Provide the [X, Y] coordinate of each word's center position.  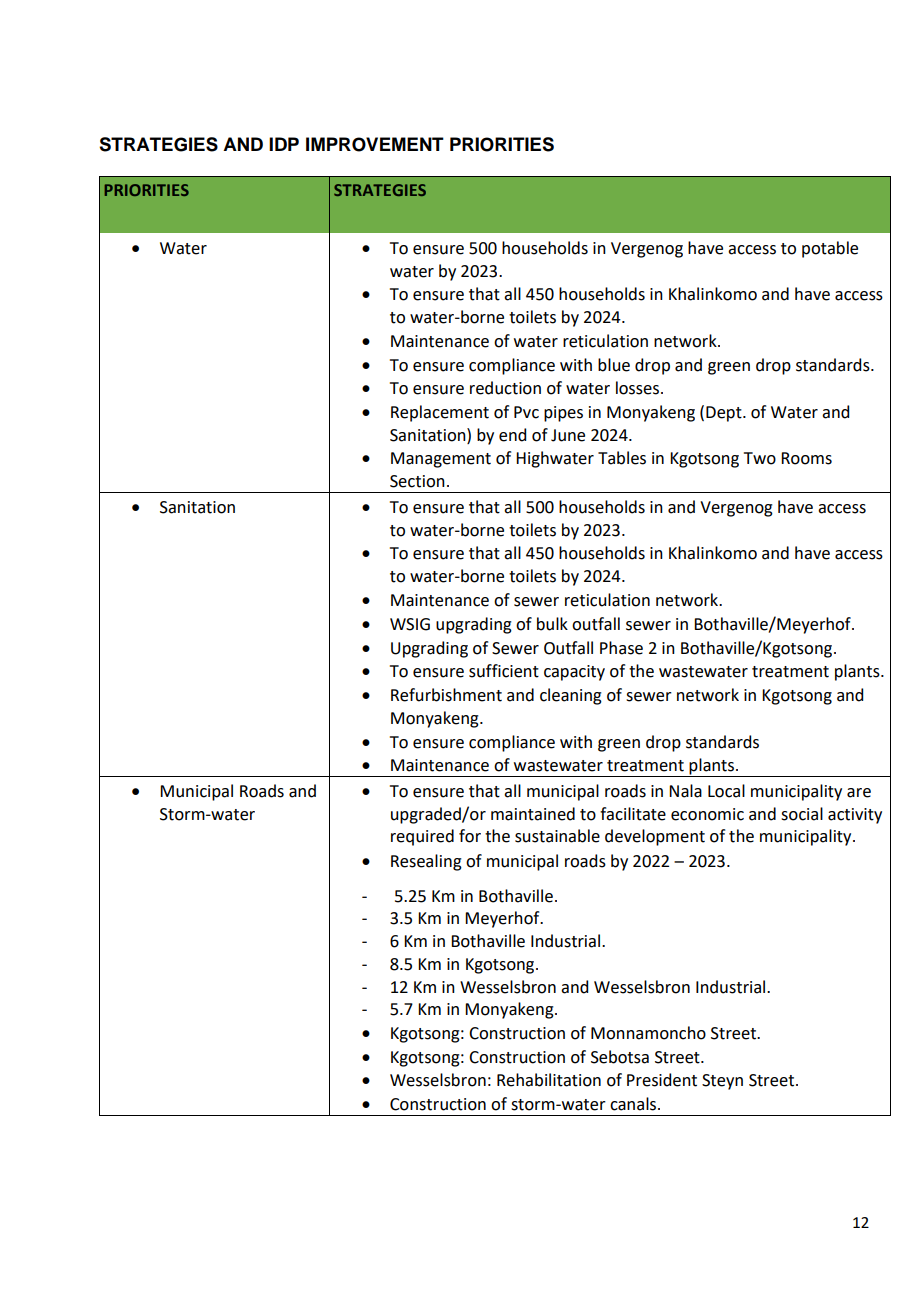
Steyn [722, 1082]
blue [614, 365]
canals [634, 1104]
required [422, 837]
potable [830, 249]
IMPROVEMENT [375, 144]
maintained [533, 814]
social [802, 814]
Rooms [806, 458]
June [568, 435]
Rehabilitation [549, 1080]
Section [417, 481]
